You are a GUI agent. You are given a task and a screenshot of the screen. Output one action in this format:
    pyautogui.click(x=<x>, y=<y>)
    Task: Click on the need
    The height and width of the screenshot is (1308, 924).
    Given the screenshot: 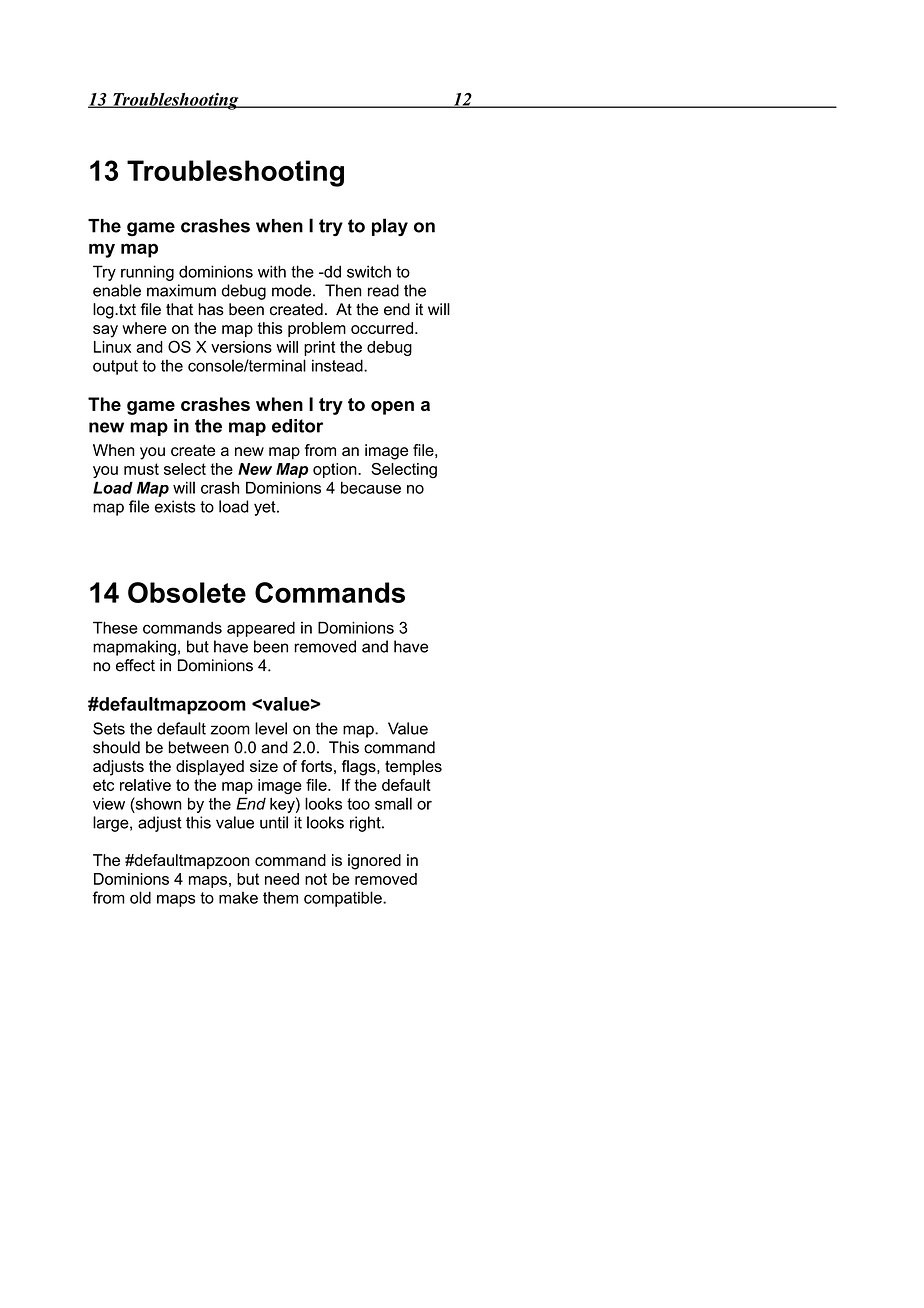 What is the action you would take?
    pyautogui.click(x=282, y=879)
